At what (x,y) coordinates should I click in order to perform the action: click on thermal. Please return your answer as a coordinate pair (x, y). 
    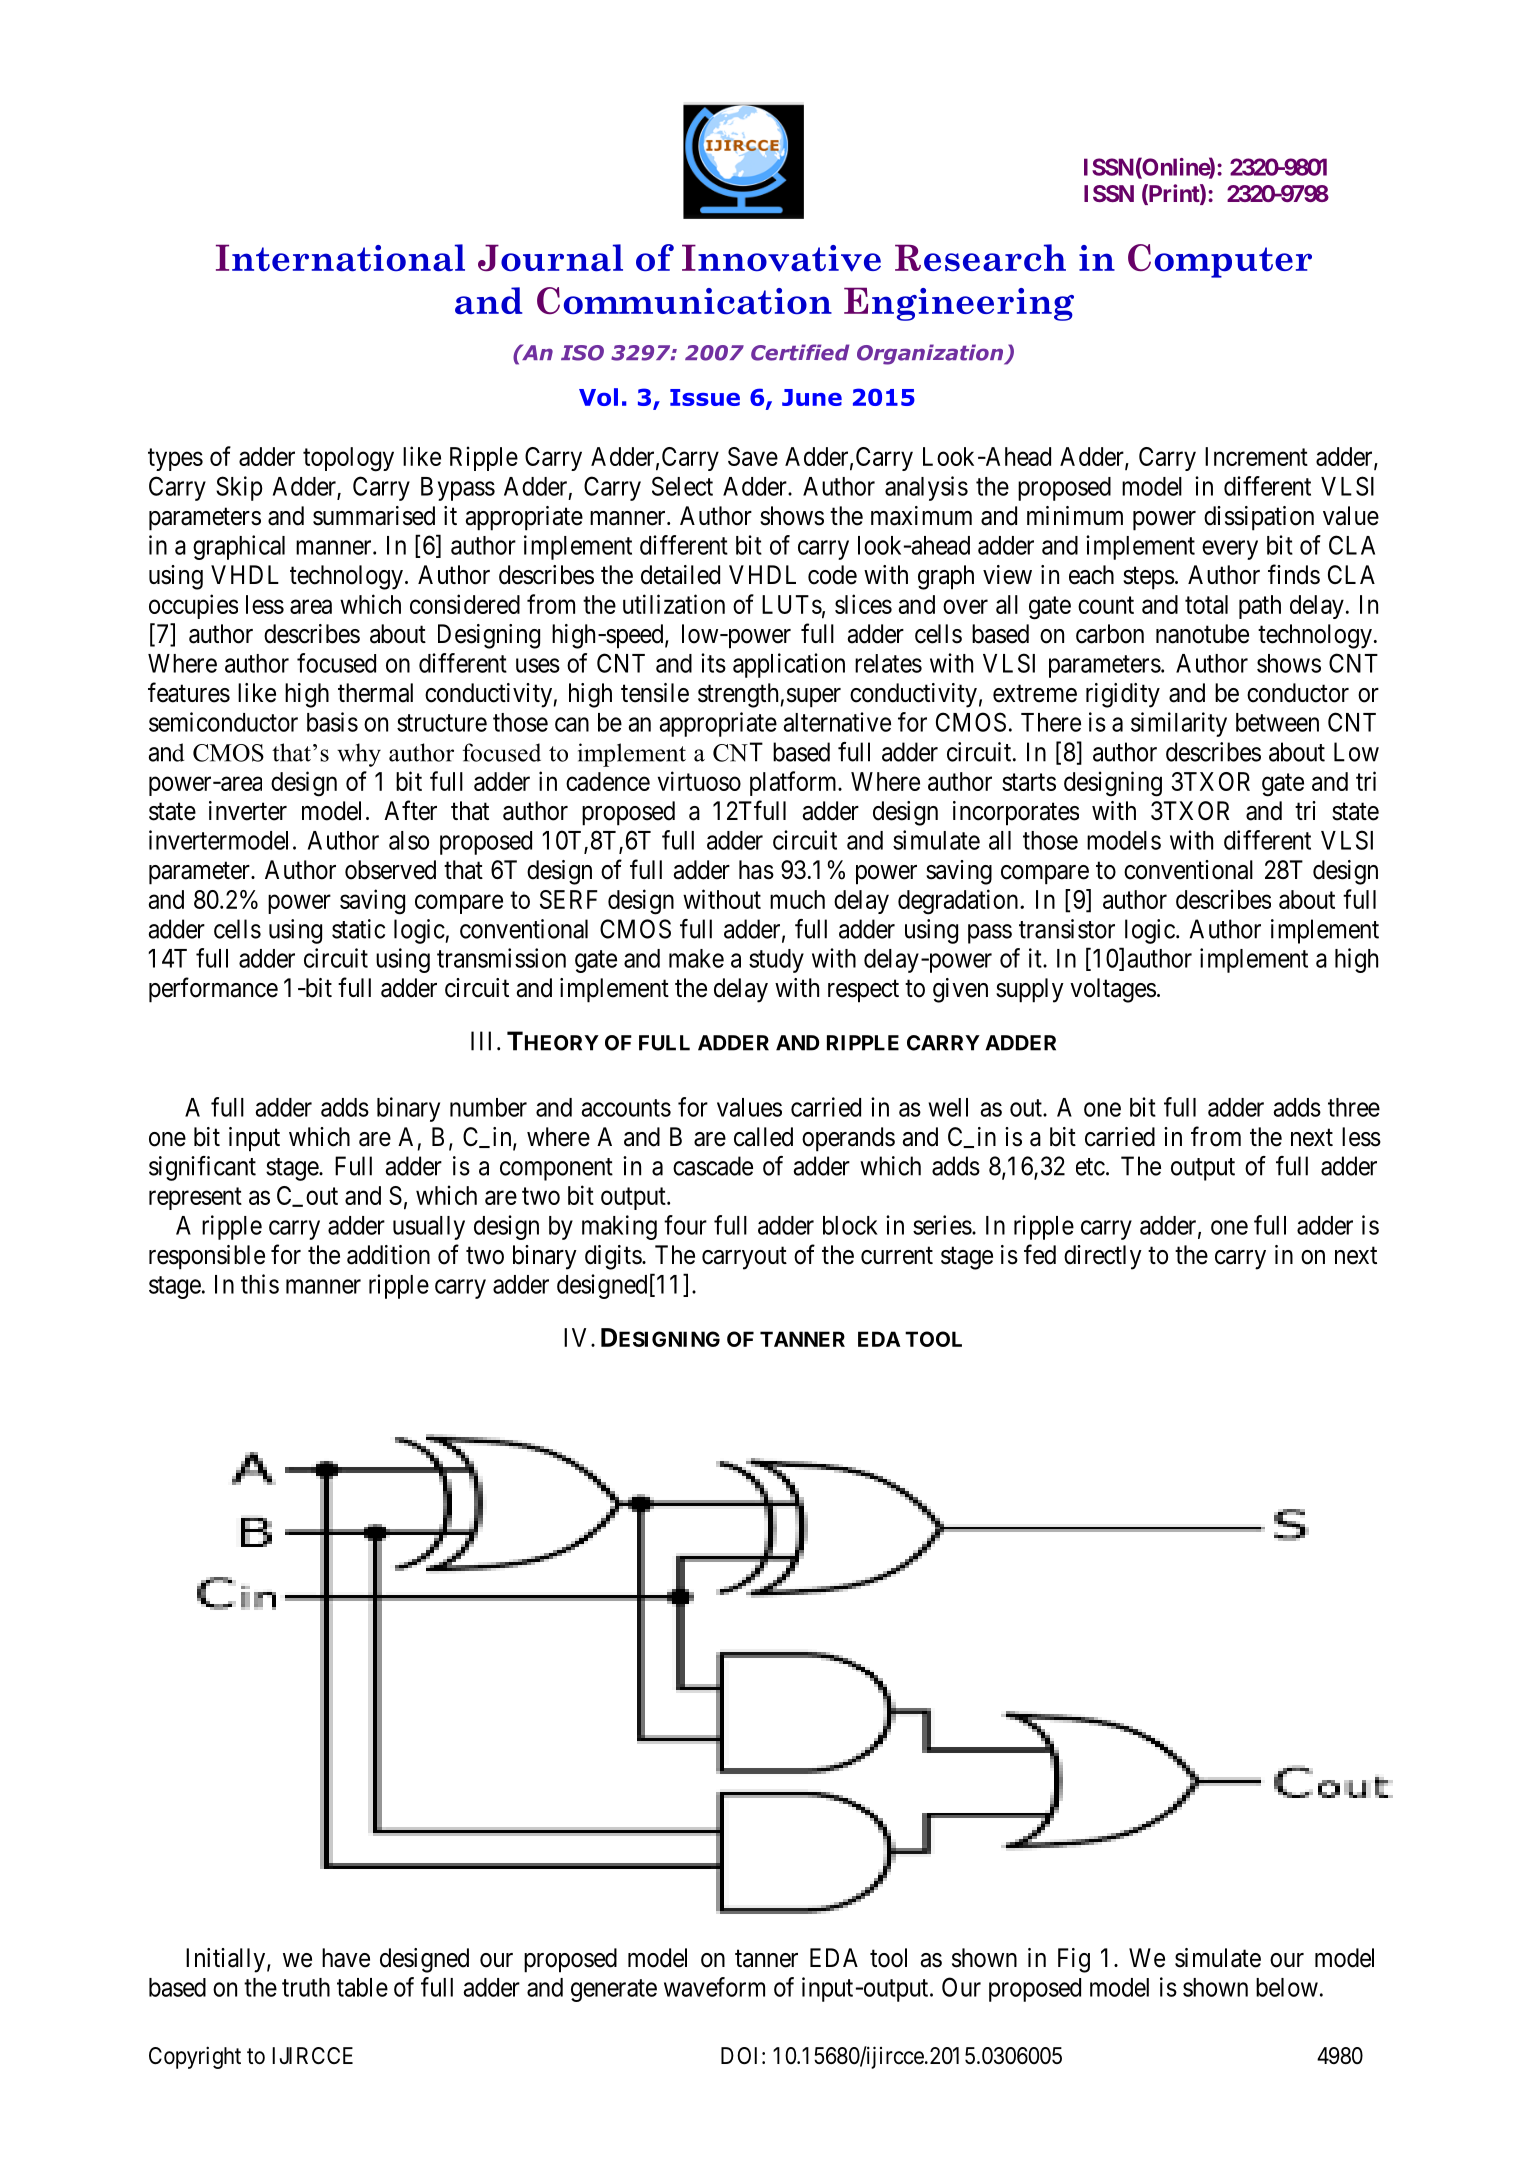
    Looking at the image, I should click on (375, 693).
